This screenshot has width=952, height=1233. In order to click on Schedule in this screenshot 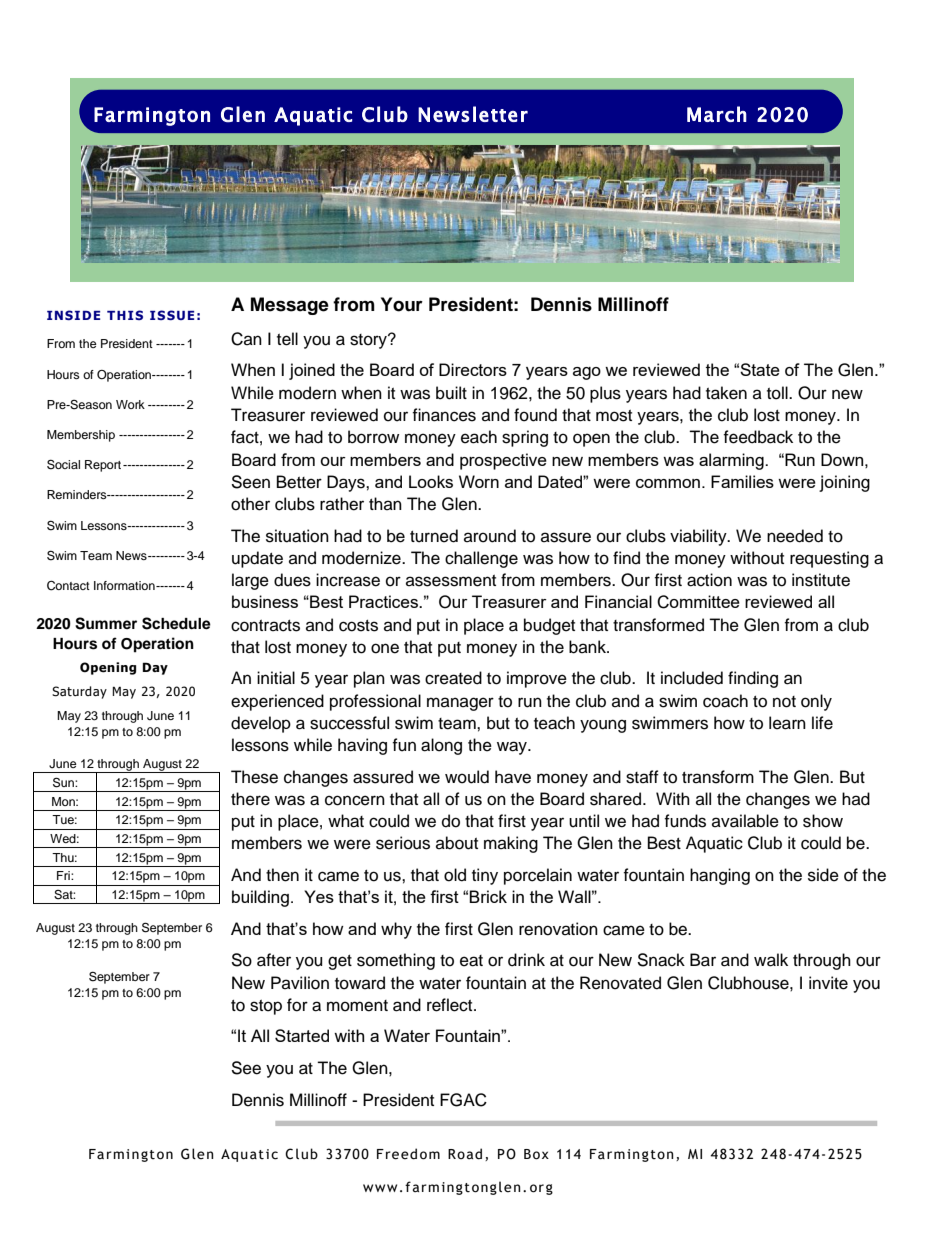, I will do `click(176, 623)`.
